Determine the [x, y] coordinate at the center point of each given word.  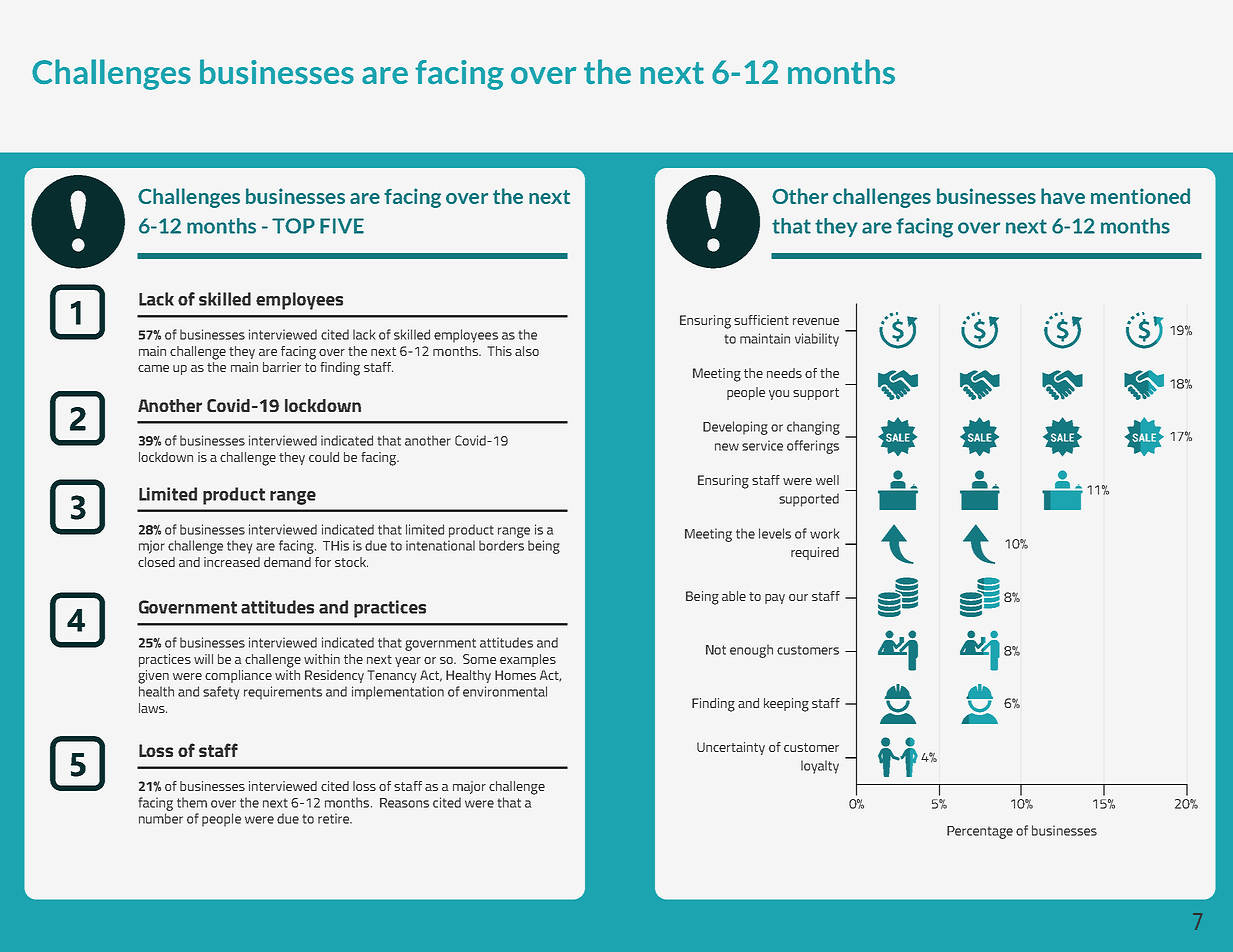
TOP [293, 226]
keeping [786, 705]
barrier [282, 367]
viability [817, 340]
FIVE [342, 226]
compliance [238, 676]
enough [751, 651]
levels [775, 533]
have [1063, 196]
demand [287, 562]
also [527, 351]
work [824, 533]
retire [334, 818]
